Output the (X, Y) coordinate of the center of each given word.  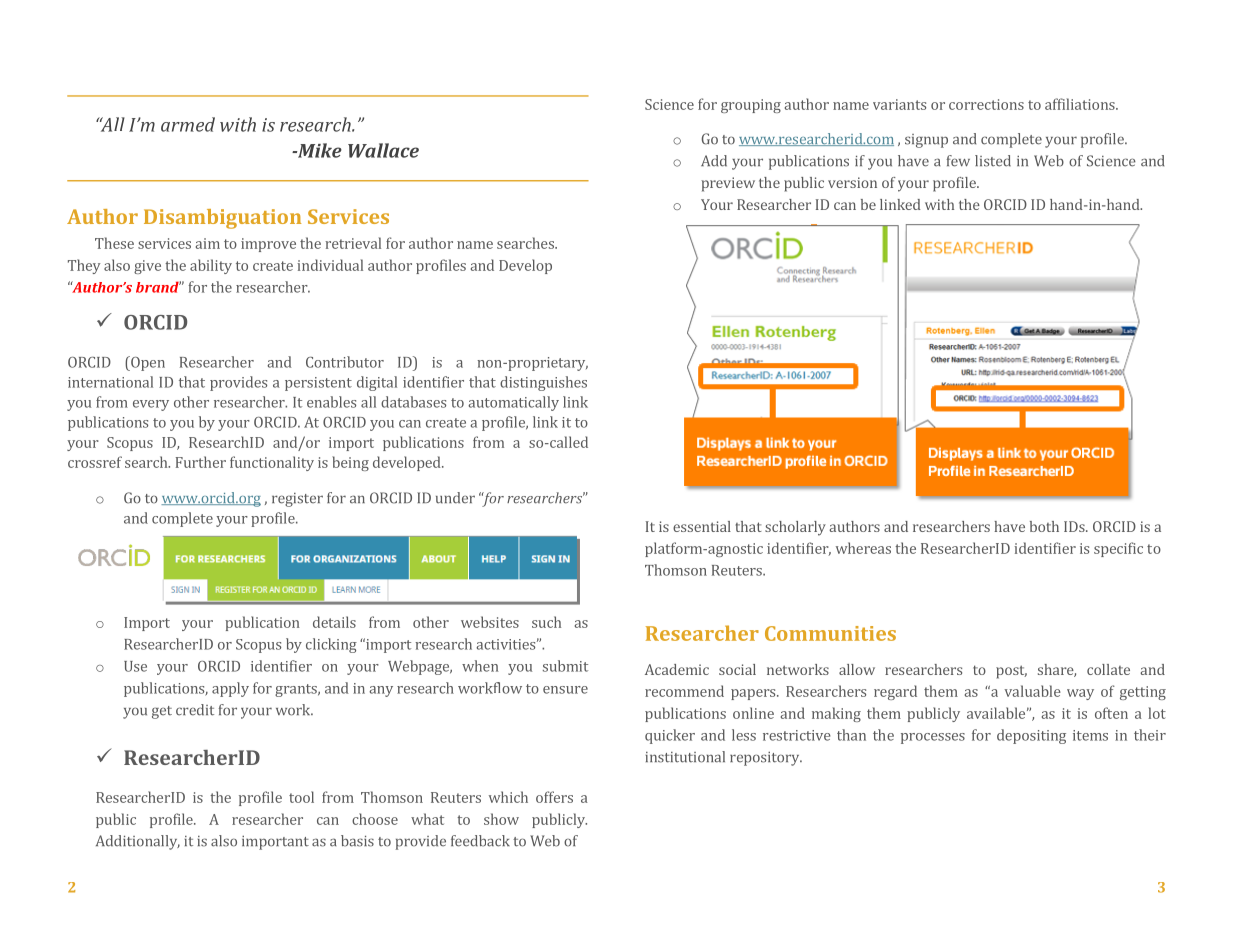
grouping (751, 106)
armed (188, 124)
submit (565, 666)
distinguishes (543, 383)
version (852, 182)
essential (702, 526)
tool (301, 797)
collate (1108, 669)
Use (135, 666)
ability (211, 266)
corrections (986, 104)
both (1044, 526)
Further (201, 462)
